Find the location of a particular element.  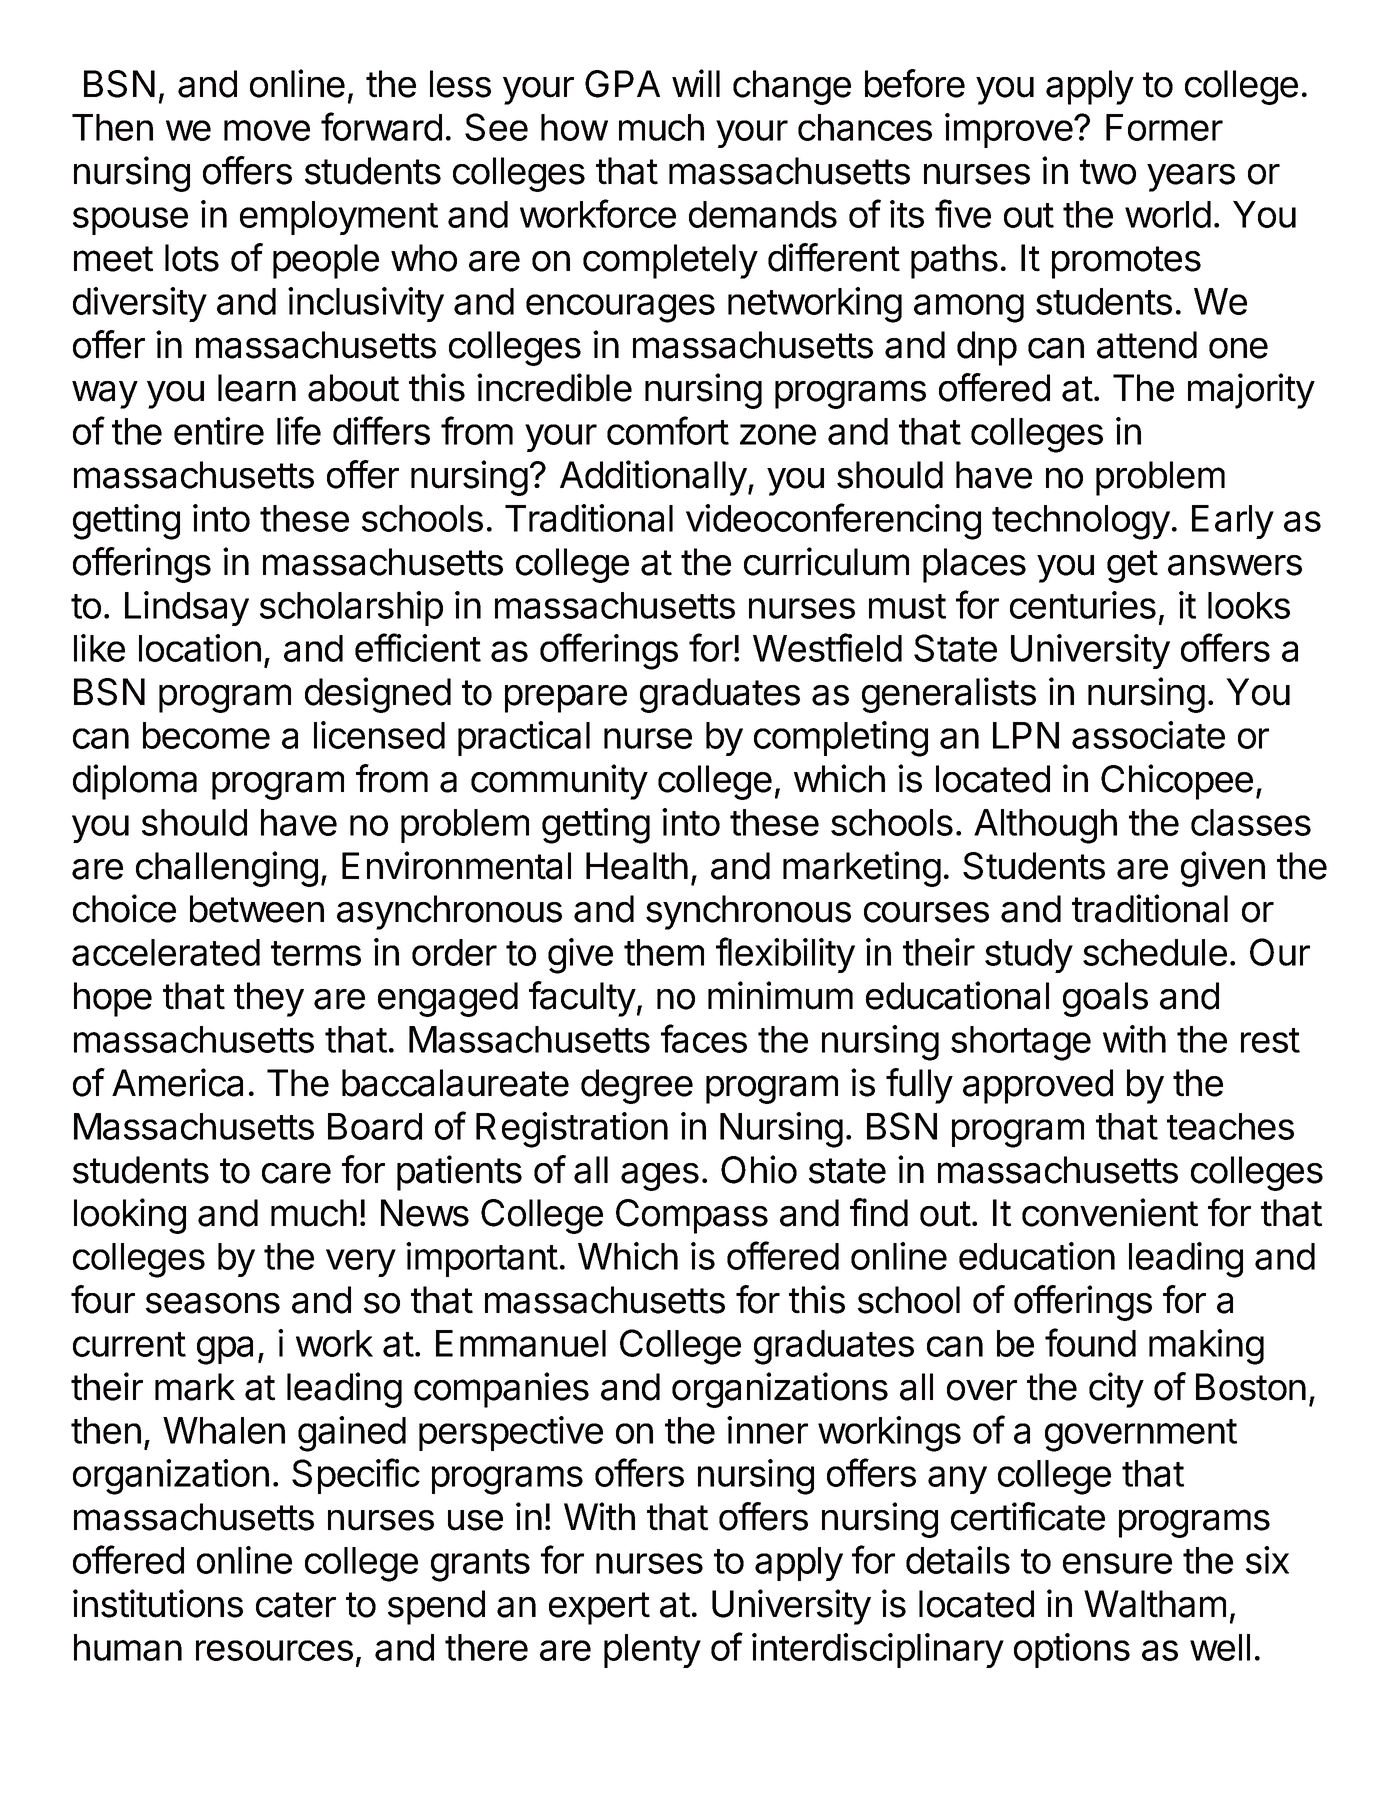

degree is located at coordinates (637, 1086).
